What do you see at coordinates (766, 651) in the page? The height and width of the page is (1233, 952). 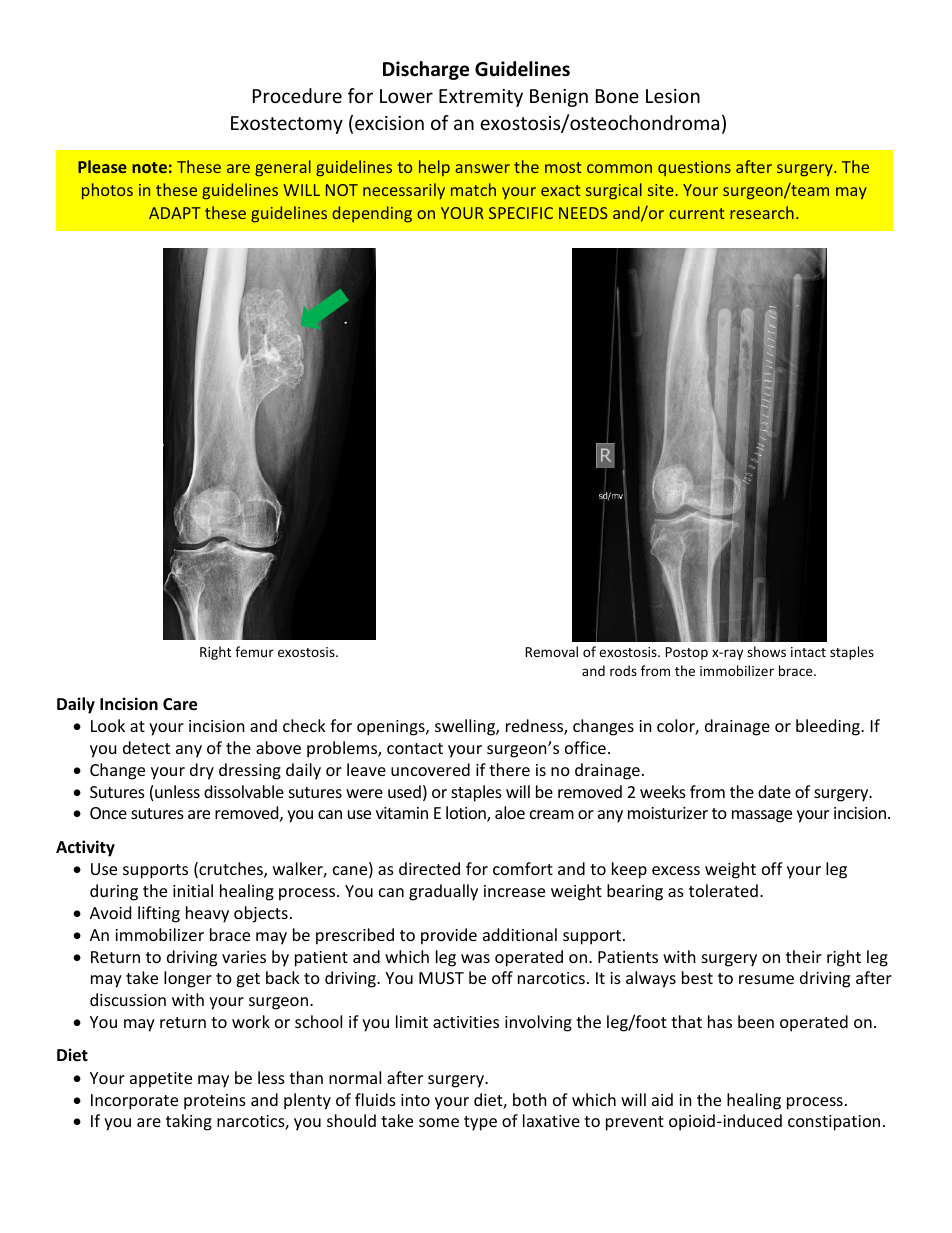 I see `shows` at bounding box center [766, 651].
